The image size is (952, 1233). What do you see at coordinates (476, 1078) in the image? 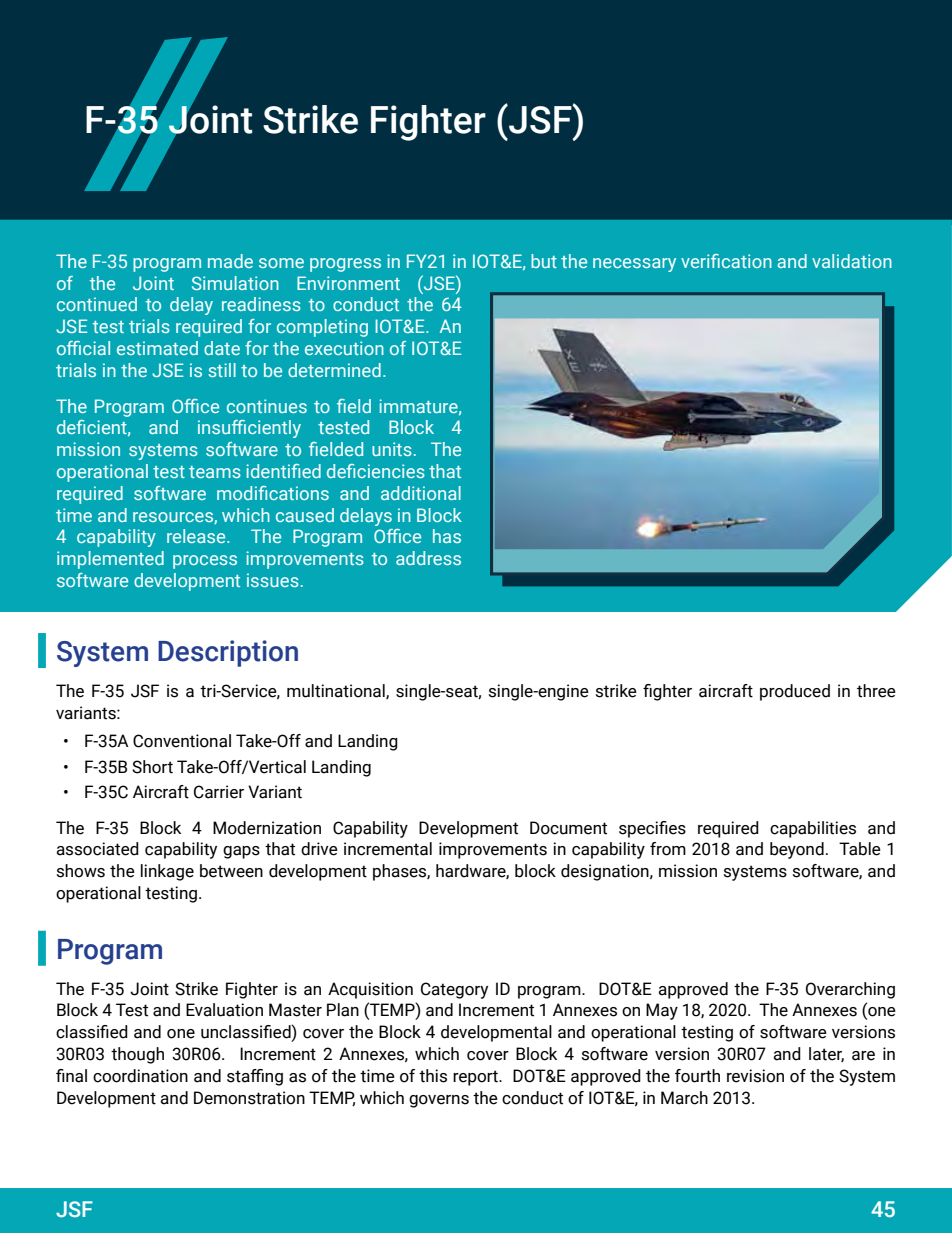
I see `report` at bounding box center [476, 1078].
